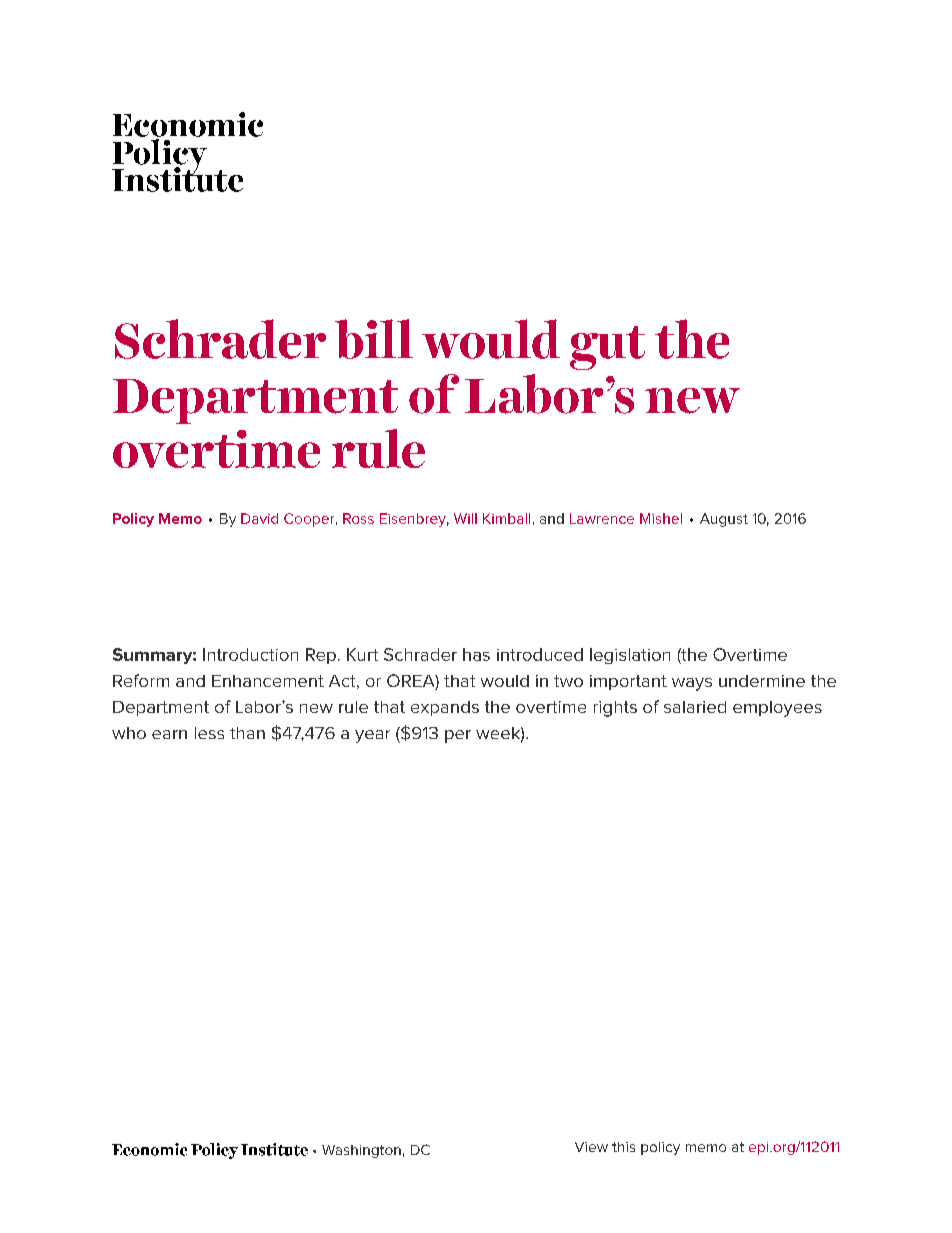  What do you see at coordinates (724, 520) in the screenshot?
I see `August` at bounding box center [724, 520].
